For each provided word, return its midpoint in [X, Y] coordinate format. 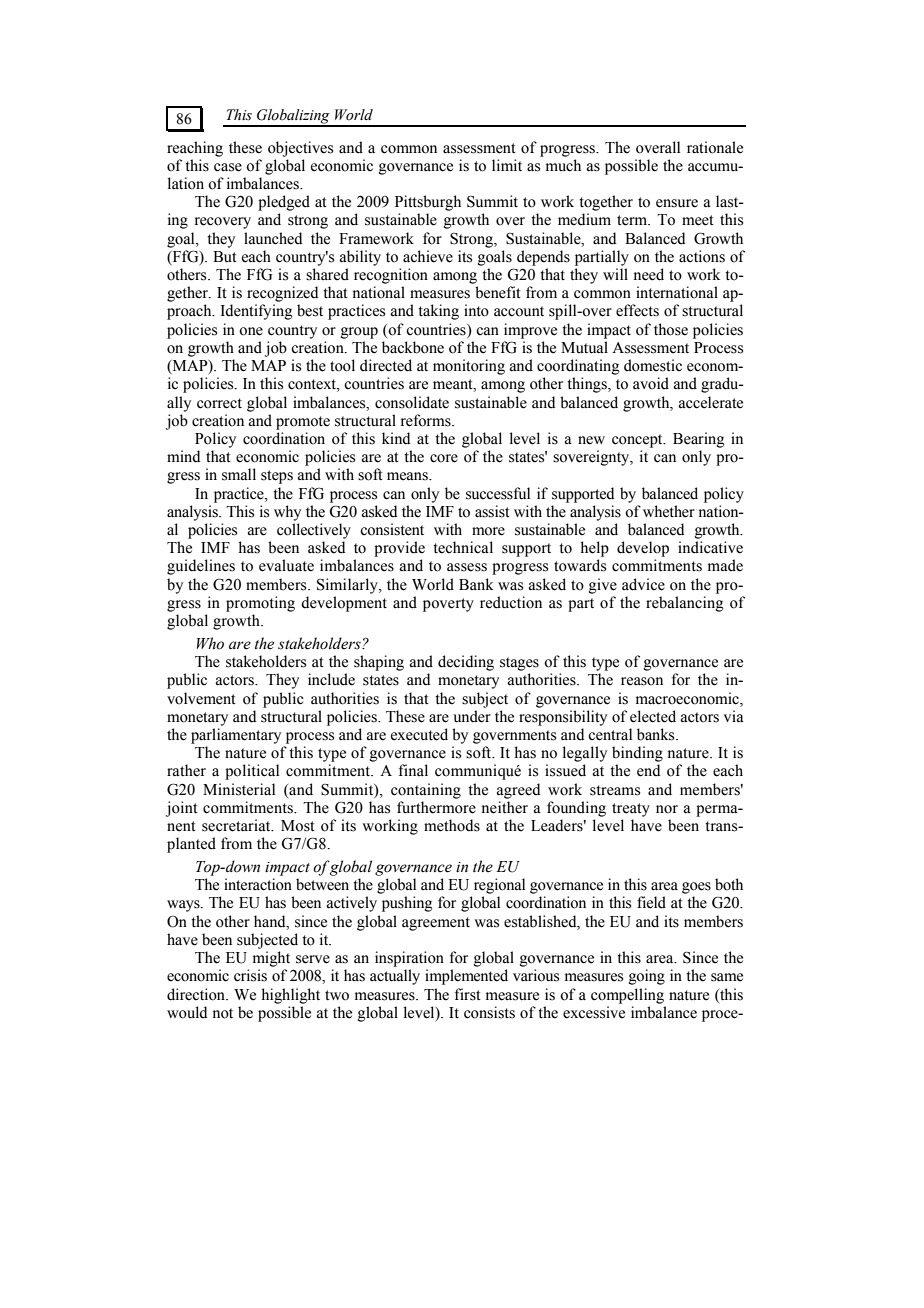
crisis [250, 975]
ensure [677, 203]
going [647, 977]
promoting [260, 604]
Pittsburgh [428, 203]
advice [643, 584]
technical [463, 547]
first [468, 994]
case [228, 167]
